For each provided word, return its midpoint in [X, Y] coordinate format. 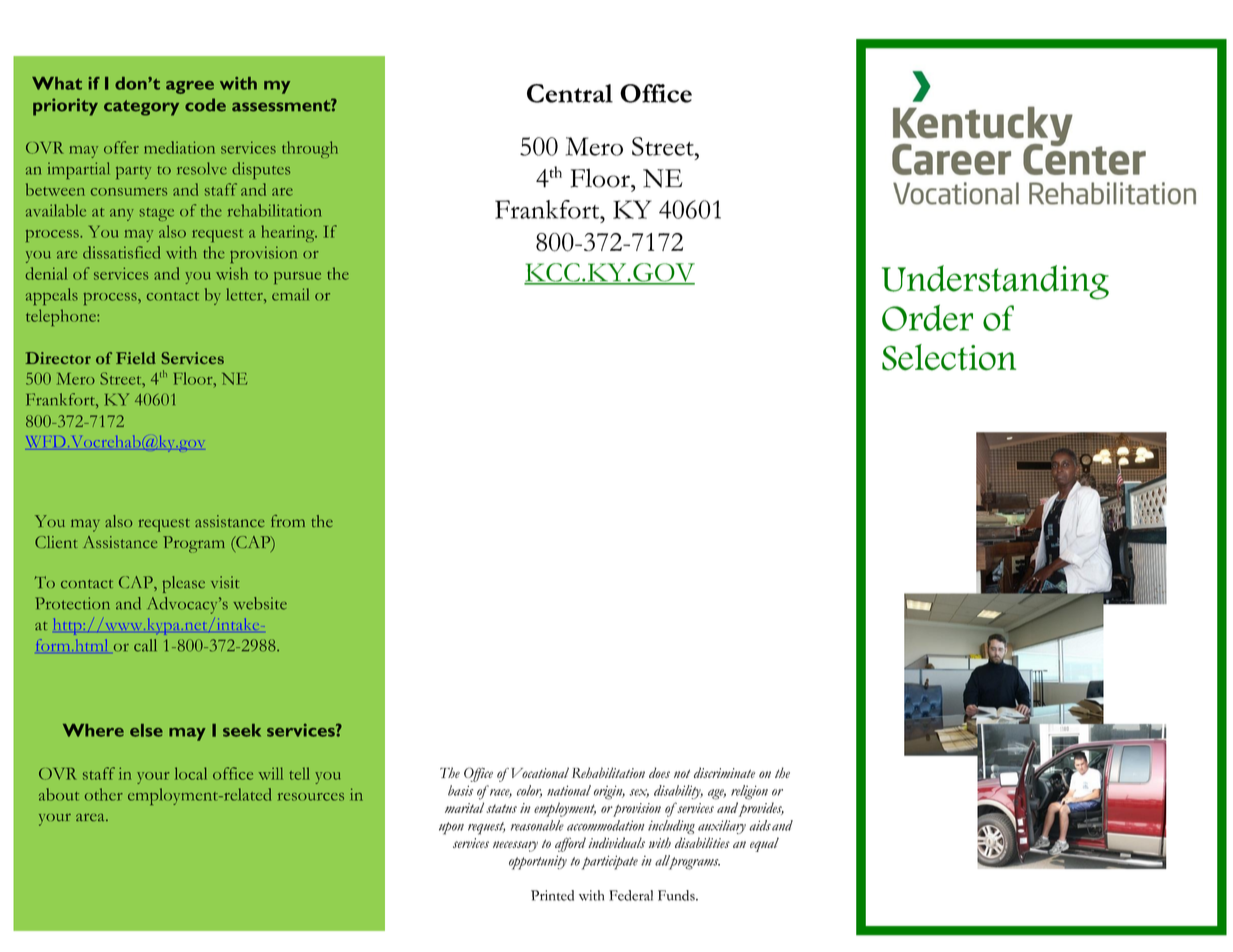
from [288, 521]
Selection [949, 357]
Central [570, 93]
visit [225, 582]
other [104, 794]
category [141, 108]
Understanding [995, 282]
